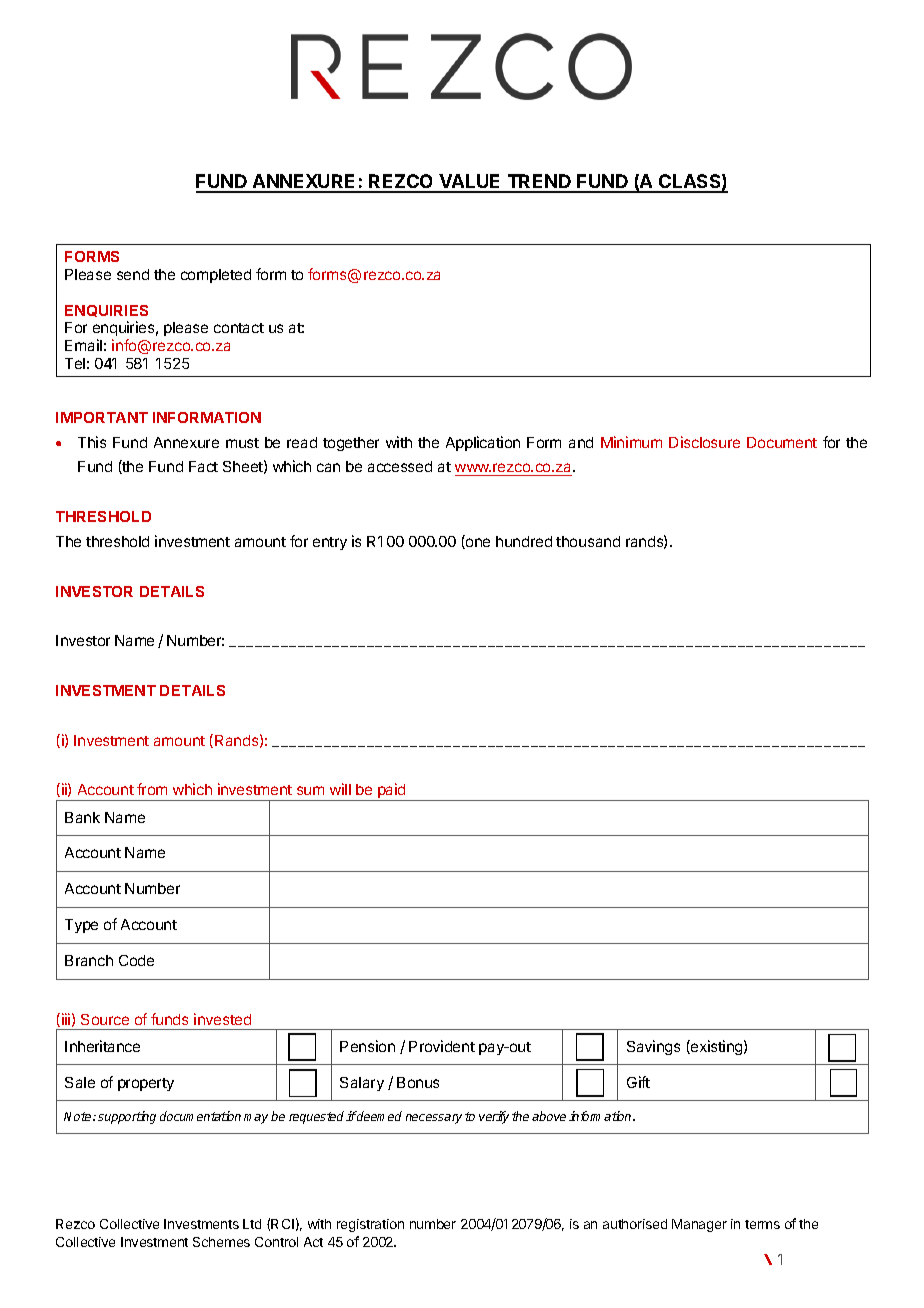  I want to click on thousand, so click(588, 541).
